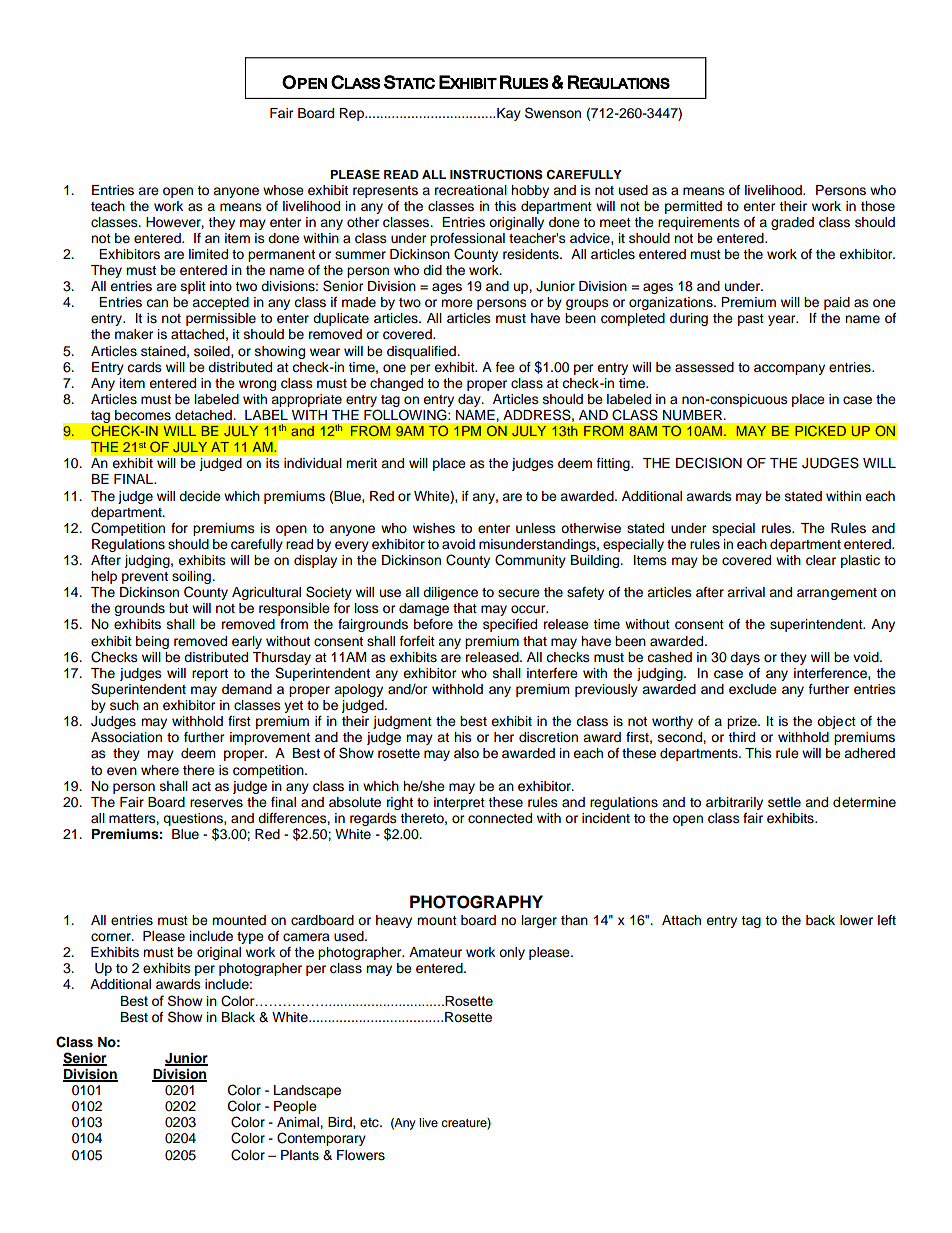 This document has height=1233, width=952. I want to click on graded, so click(792, 223).
